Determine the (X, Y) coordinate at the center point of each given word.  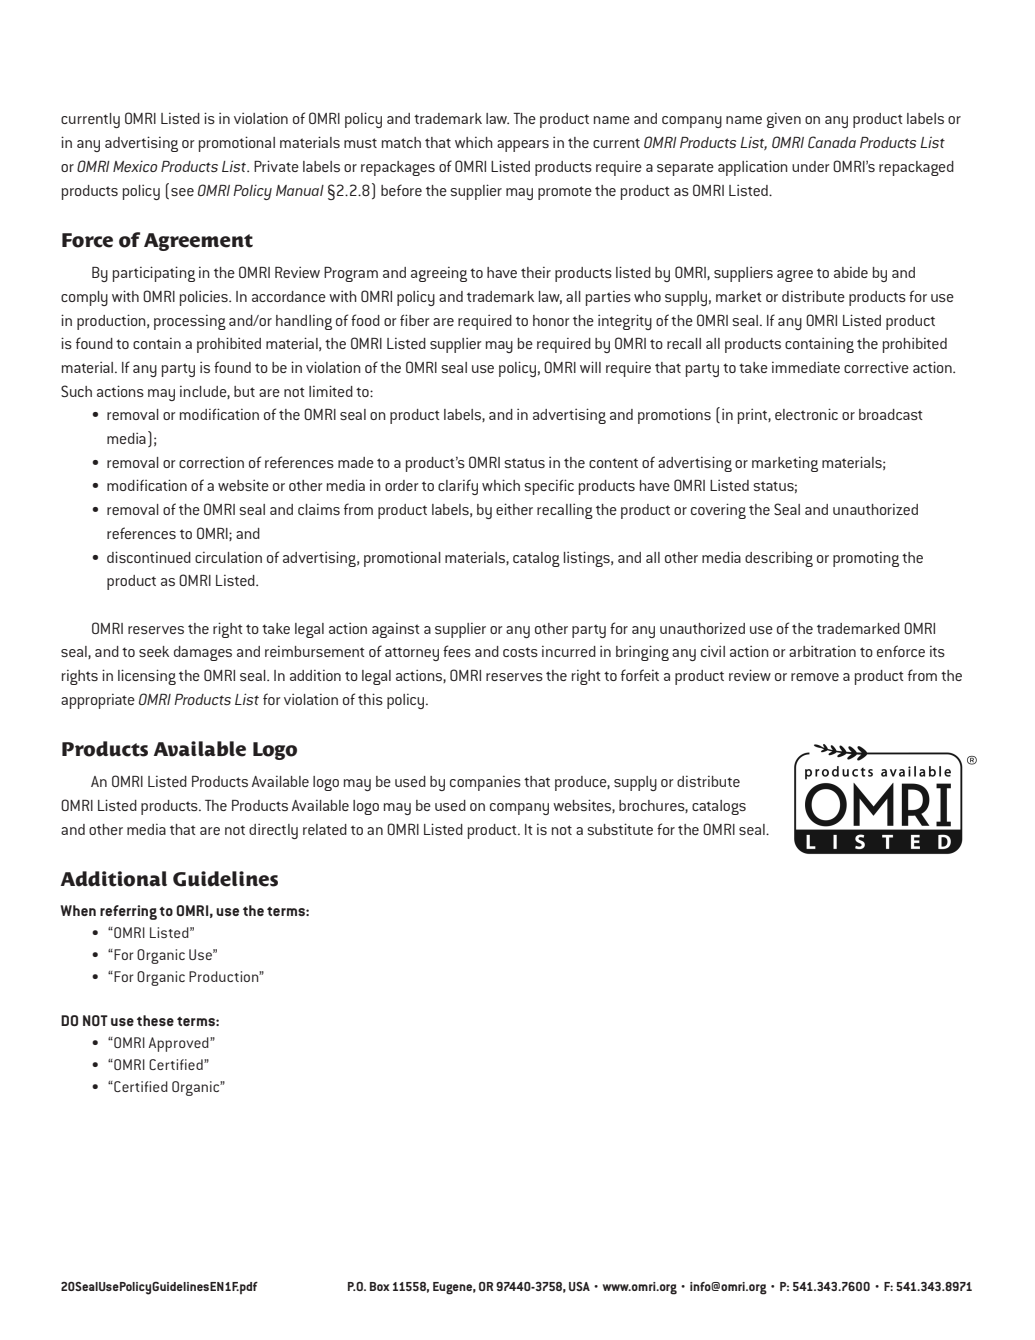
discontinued (149, 557)
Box (380, 1286)
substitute (620, 829)
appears (523, 146)
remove (815, 677)
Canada (832, 142)
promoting (866, 559)
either (514, 509)
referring (128, 912)
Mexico (135, 166)
